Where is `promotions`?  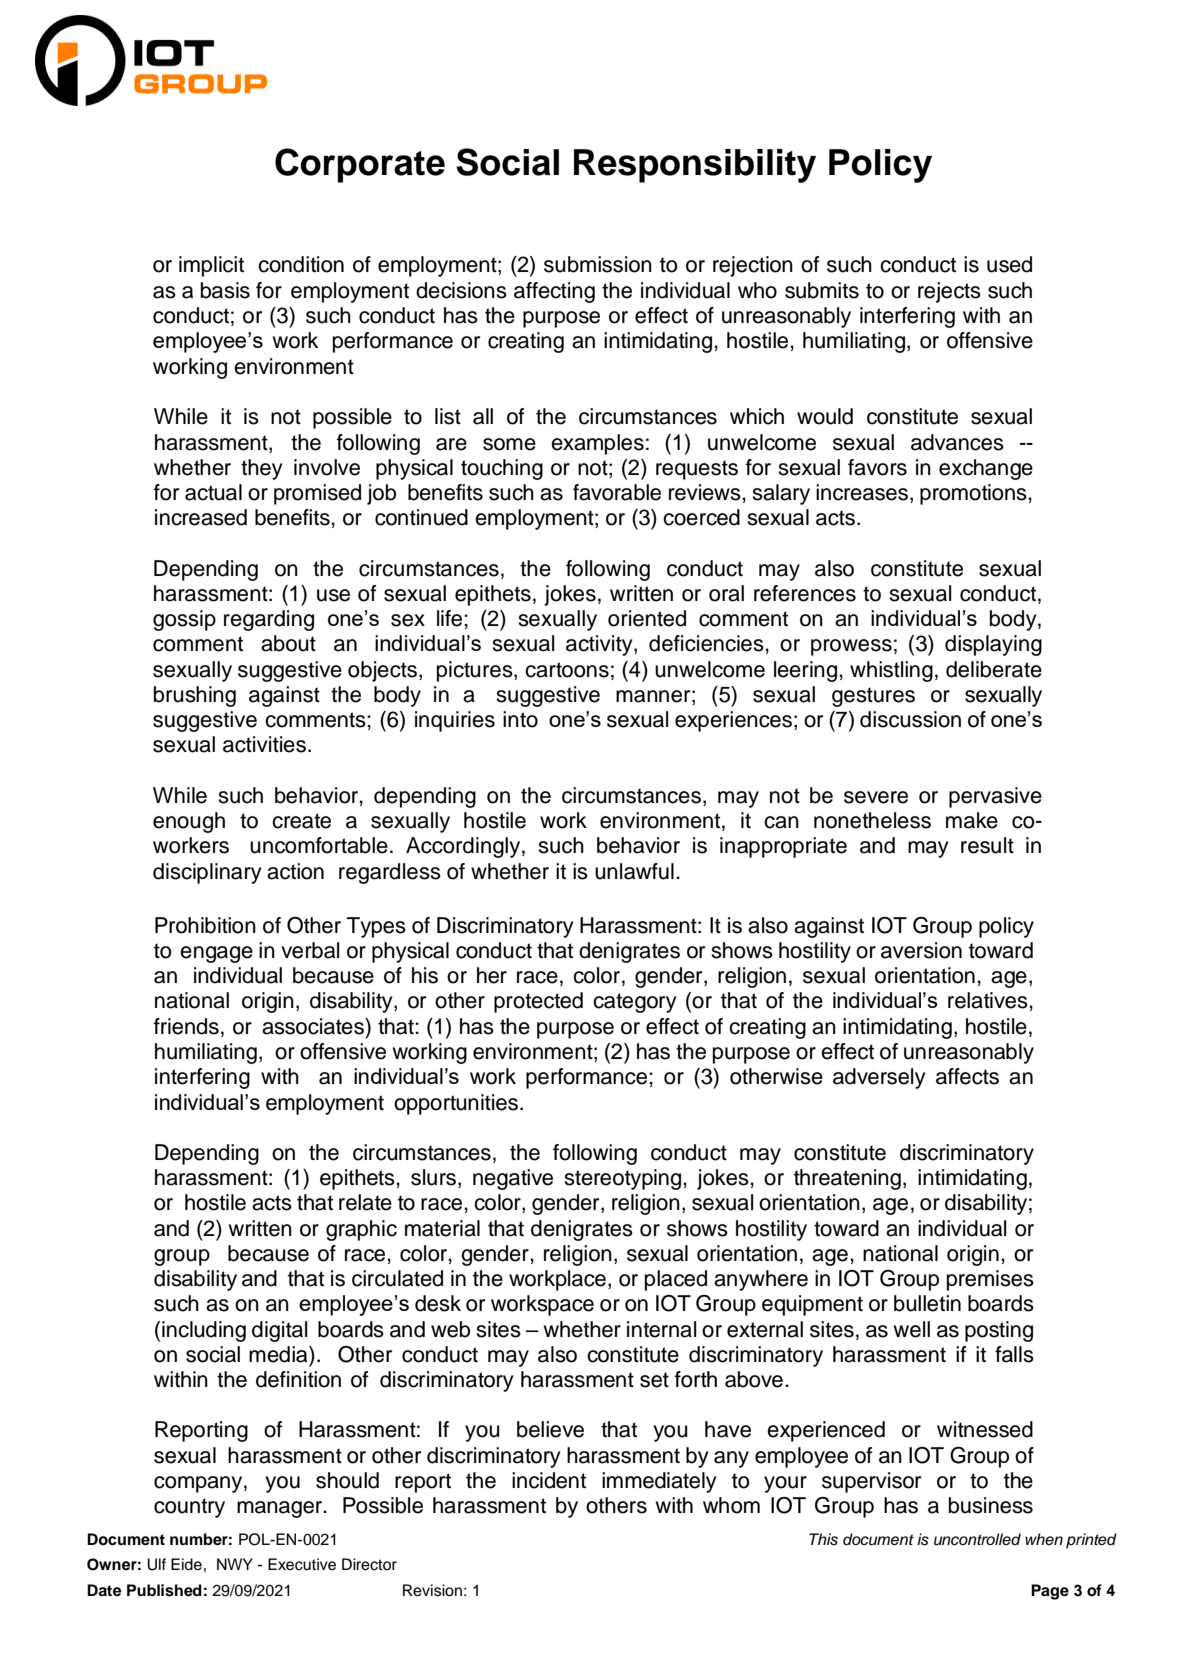 promotions is located at coordinates (974, 494).
